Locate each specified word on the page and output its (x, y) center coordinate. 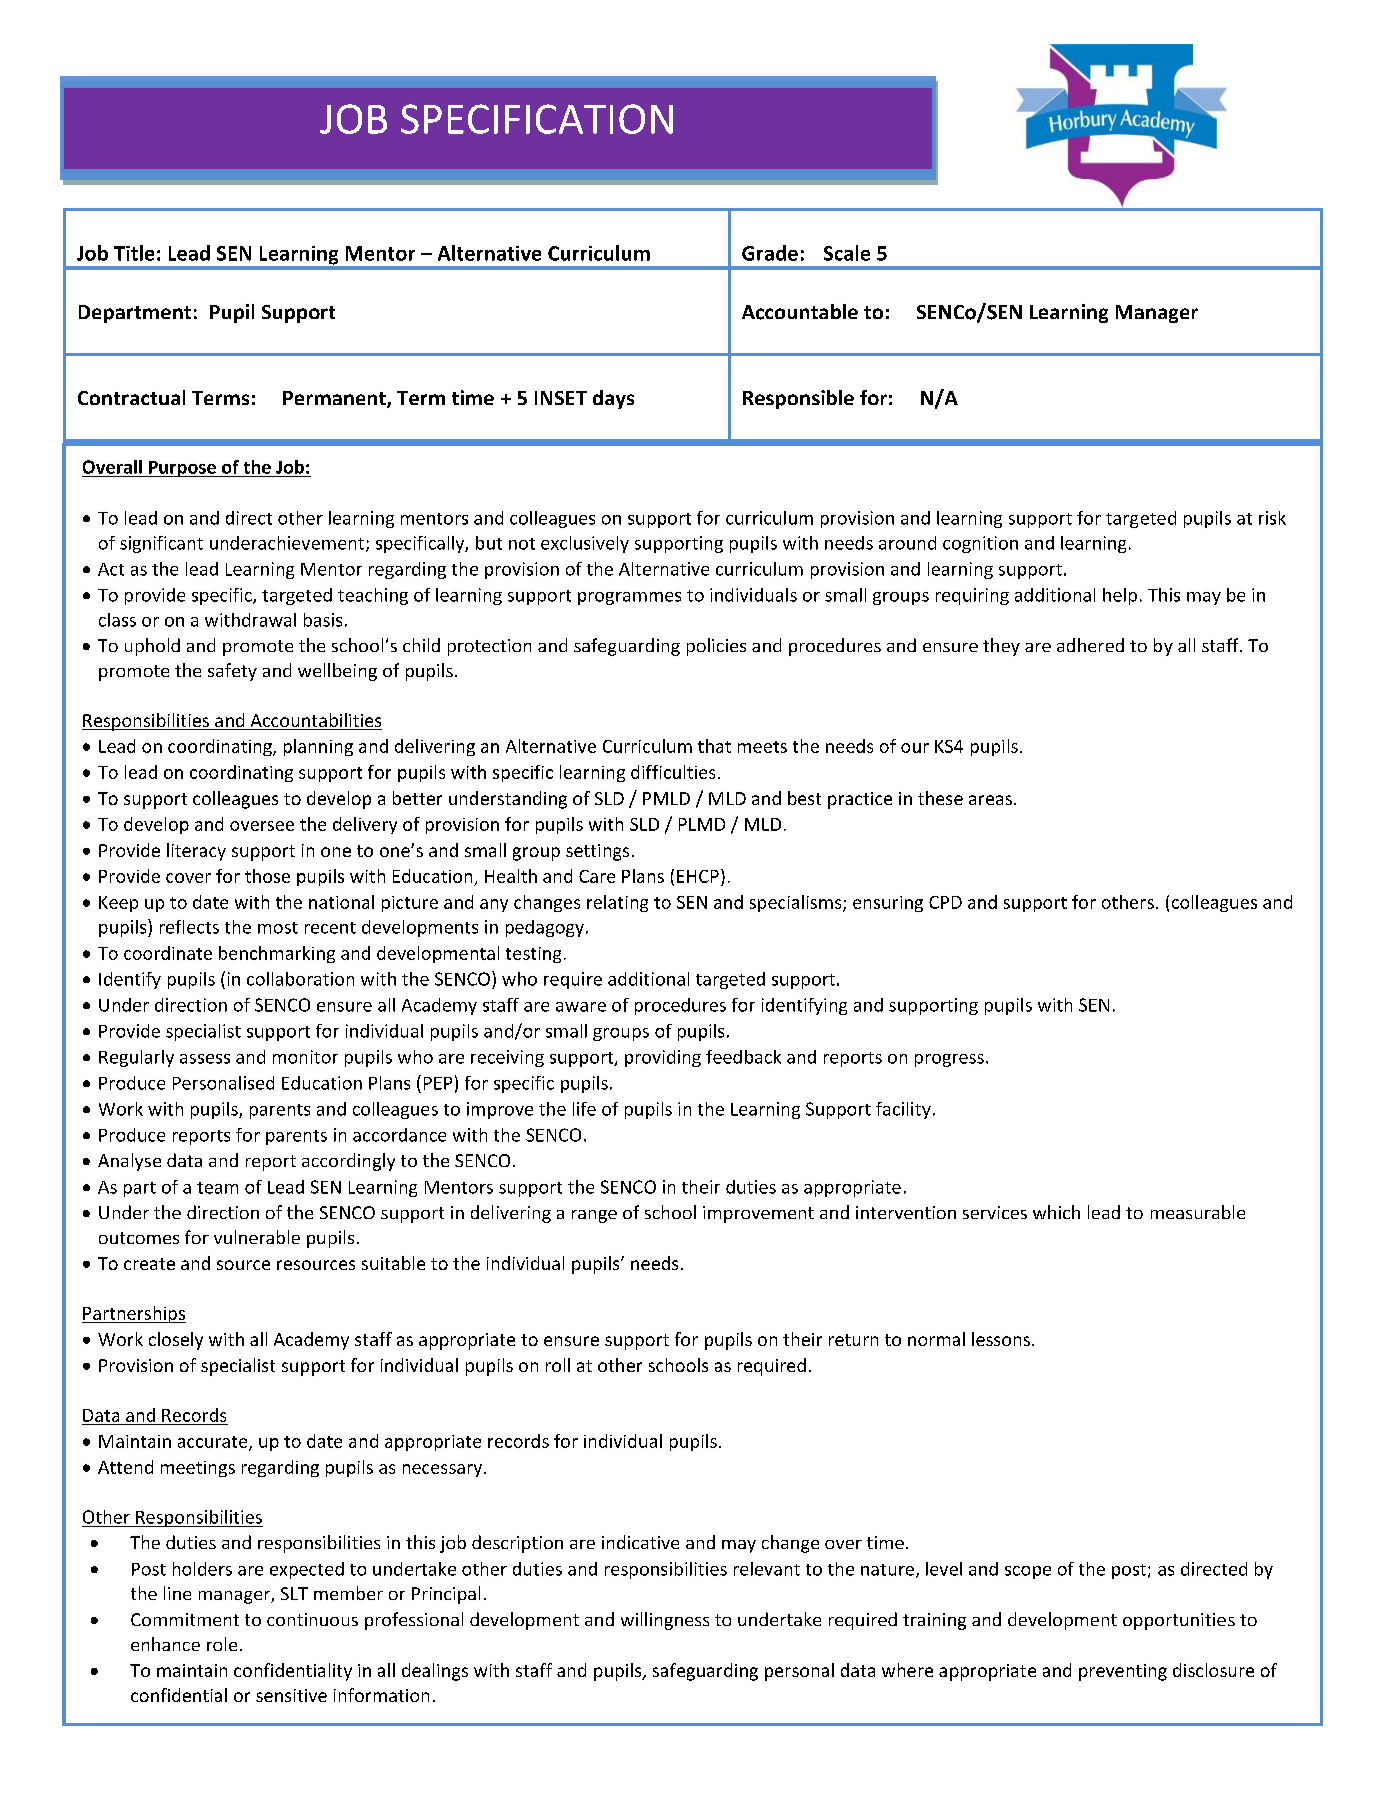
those (267, 876)
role (222, 1644)
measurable (1198, 1212)
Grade (770, 253)
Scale (847, 253)
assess (205, 1059)
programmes (629, 598)
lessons (1001, 1339)
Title (134, 253)
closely (176, 1341)
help (1120, 596)
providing (663, 1058)
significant (161, 544)
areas (990, 800)
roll (558, 1365)
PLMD (702, 824)
